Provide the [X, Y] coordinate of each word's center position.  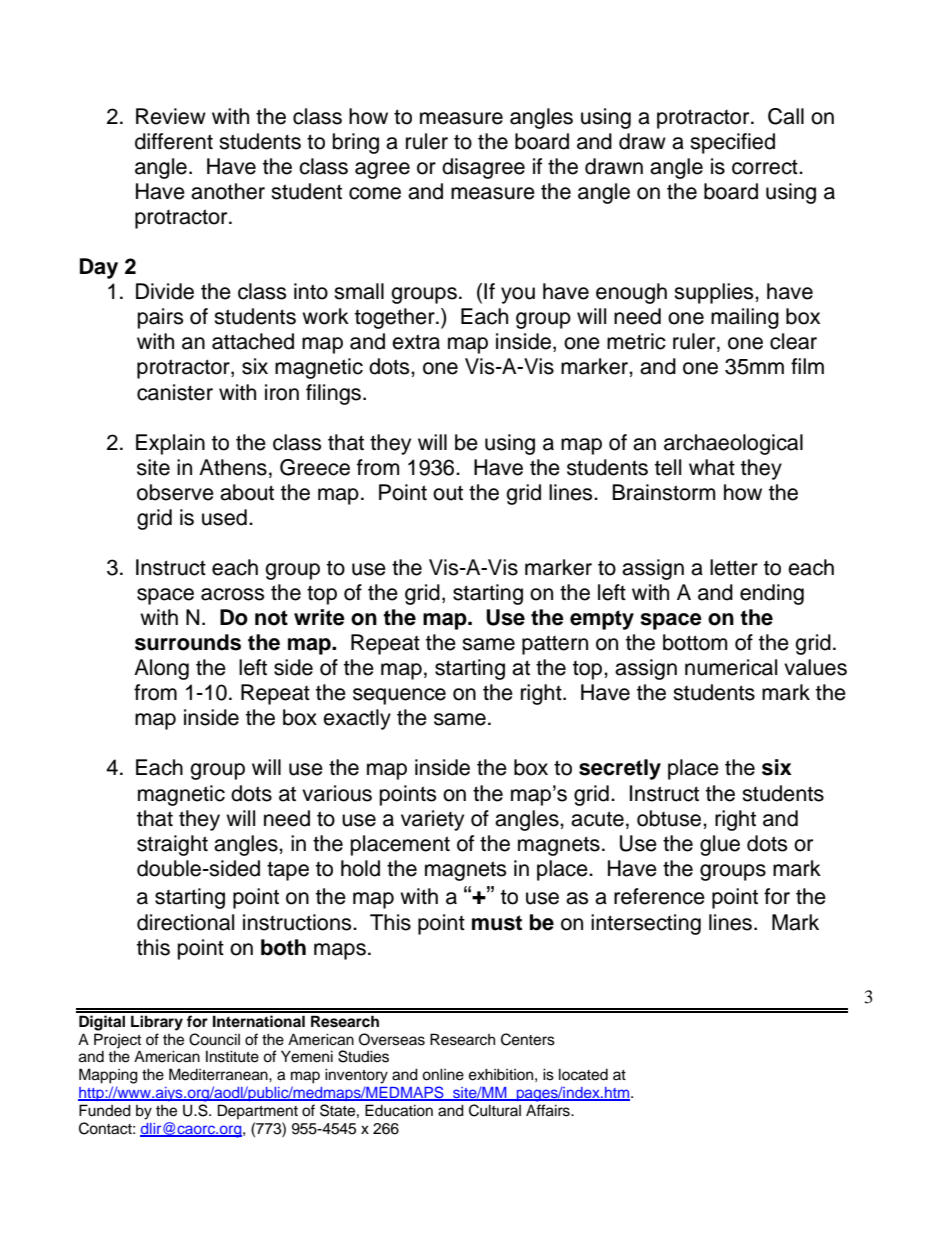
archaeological [733, 444]
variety [432, 820]
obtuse [670, 818]
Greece [315, 467]
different [174, 141]
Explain [170, 444]
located [583, 1074]
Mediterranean [219, 1074]
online [443, 1074]
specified [732, 143]
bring [356, 143]
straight [172, 845]
